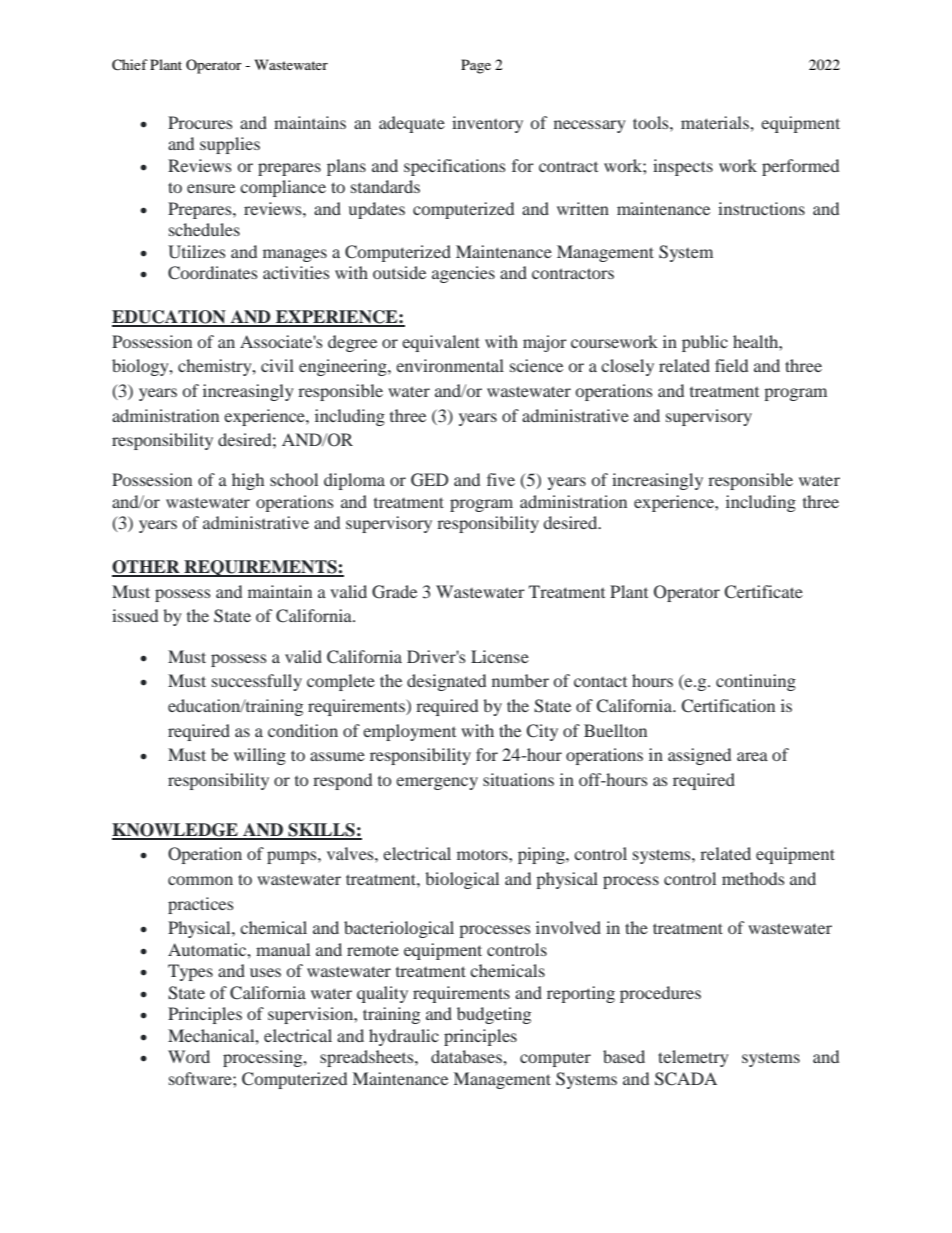 The width and height of the screenshot is (952, 1233). I want to click on methods, so click(753, 878).
